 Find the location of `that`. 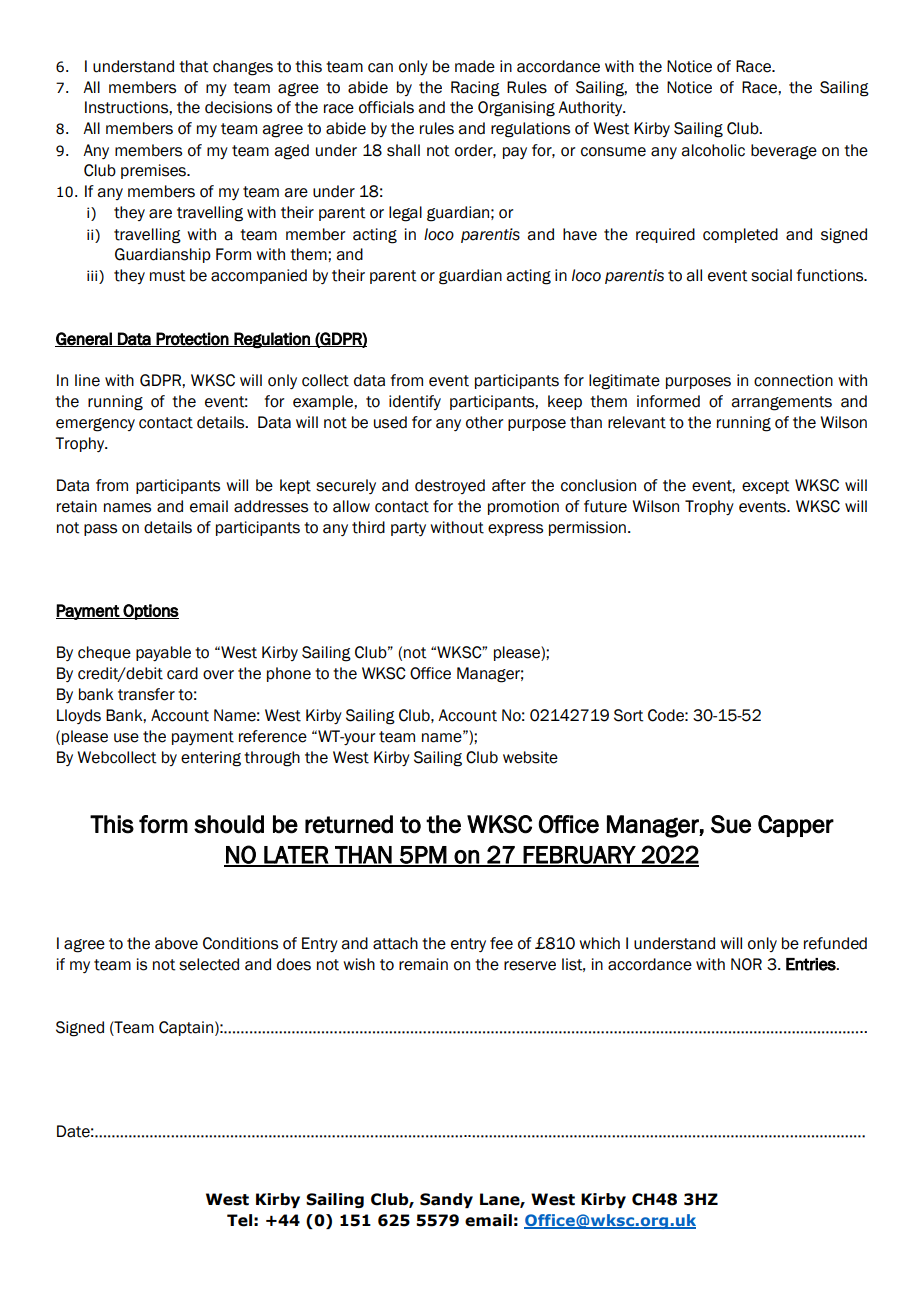

that is located at coordinates (194, 66).
